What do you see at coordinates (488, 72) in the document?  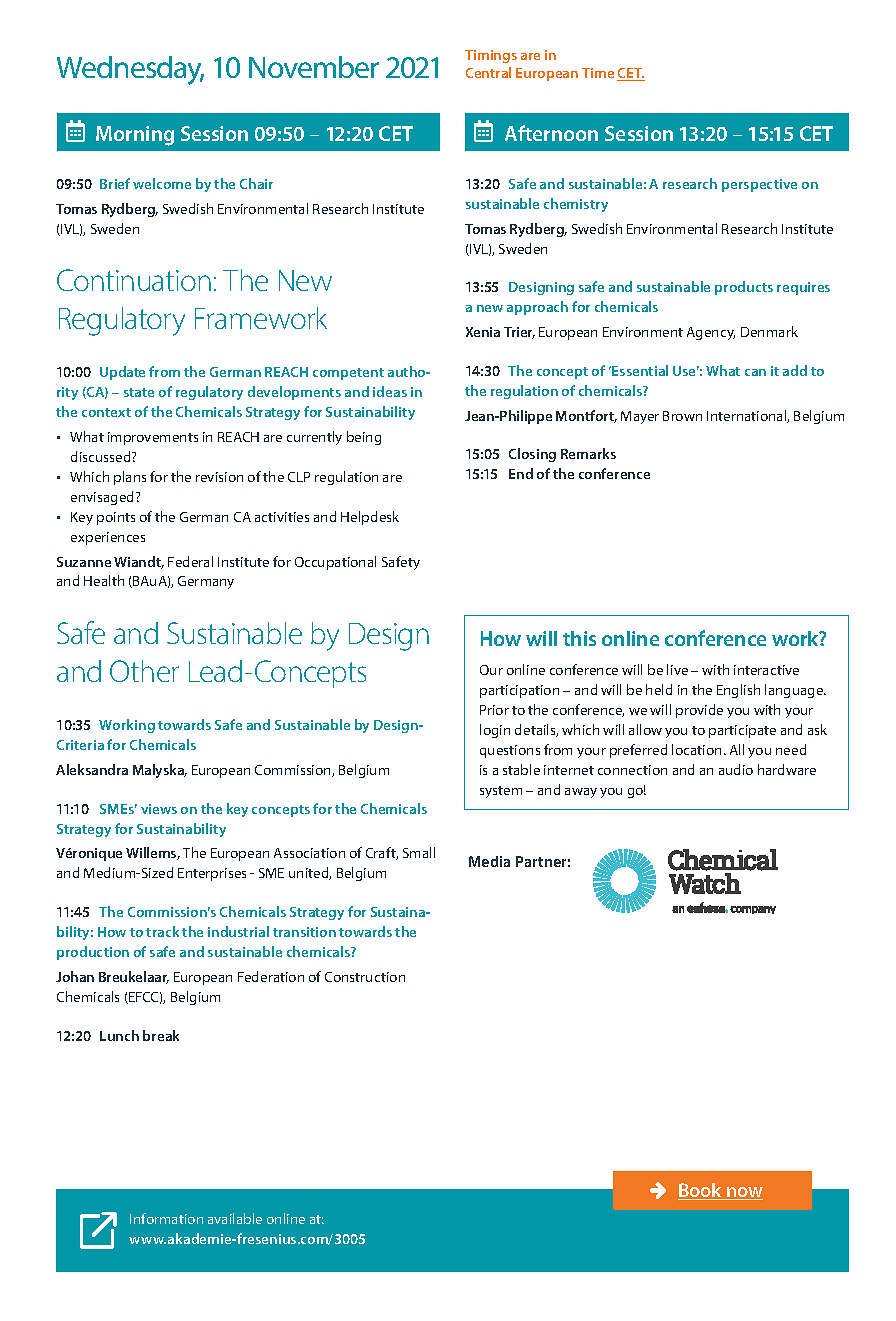 I see `Central` at bounding box center [488, 72].
